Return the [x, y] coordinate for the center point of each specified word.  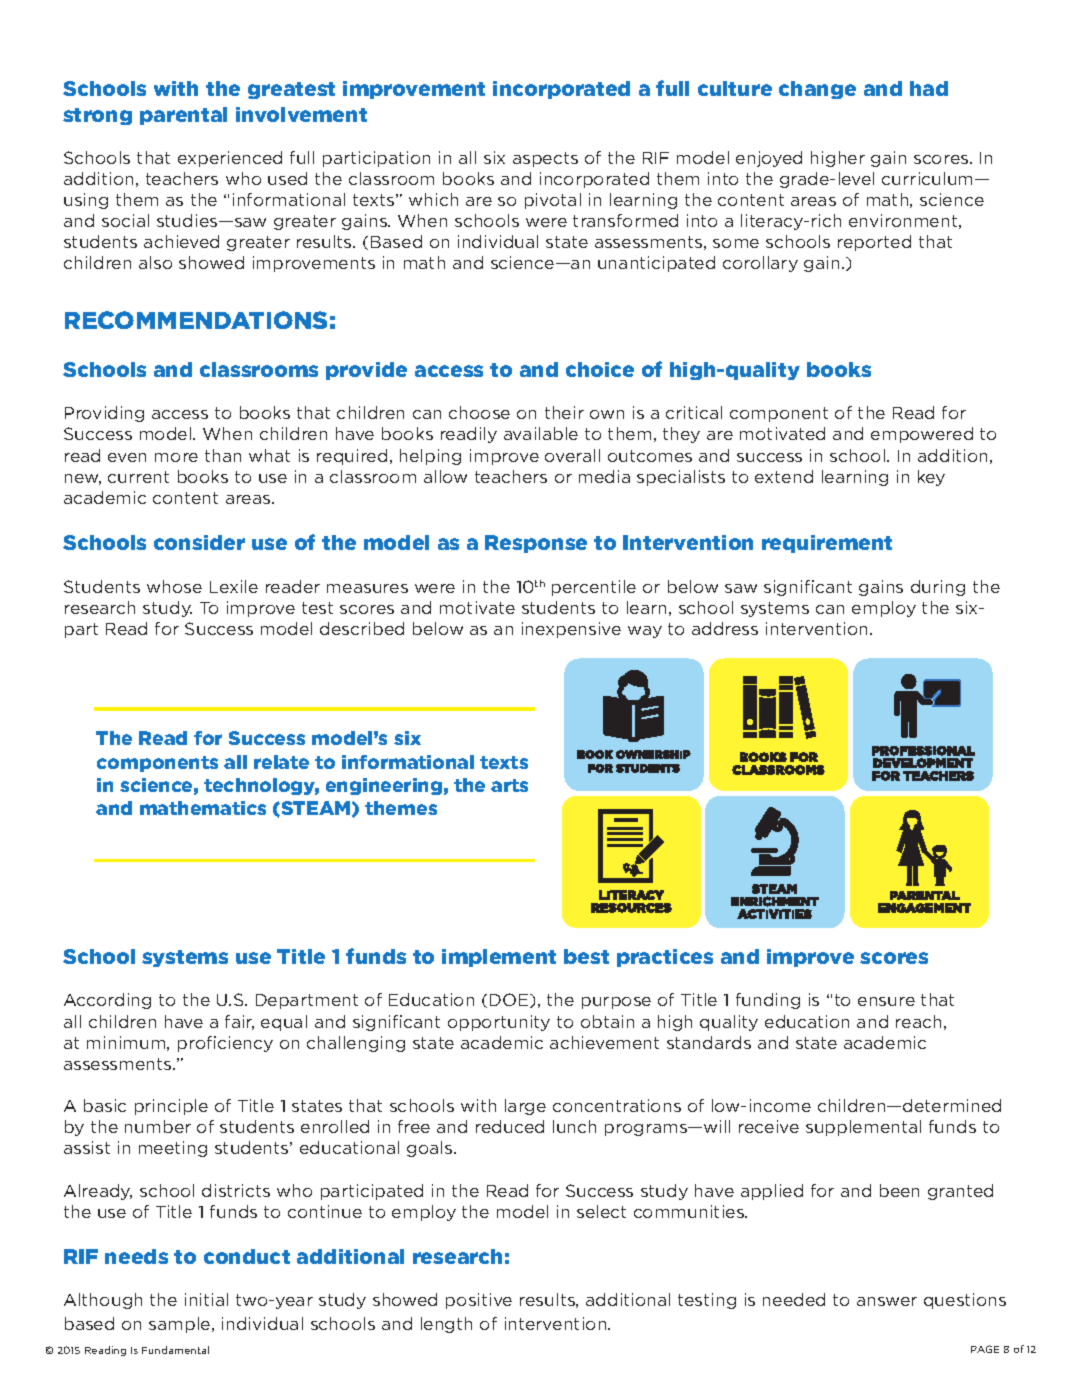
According [107, 1001]
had [929, 88]
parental [183, 116]
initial [206, 1299]
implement [499, 958]
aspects [545, 159]
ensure [886, 1001]
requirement [827, 544]
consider [199, 542]
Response [536, 544]
